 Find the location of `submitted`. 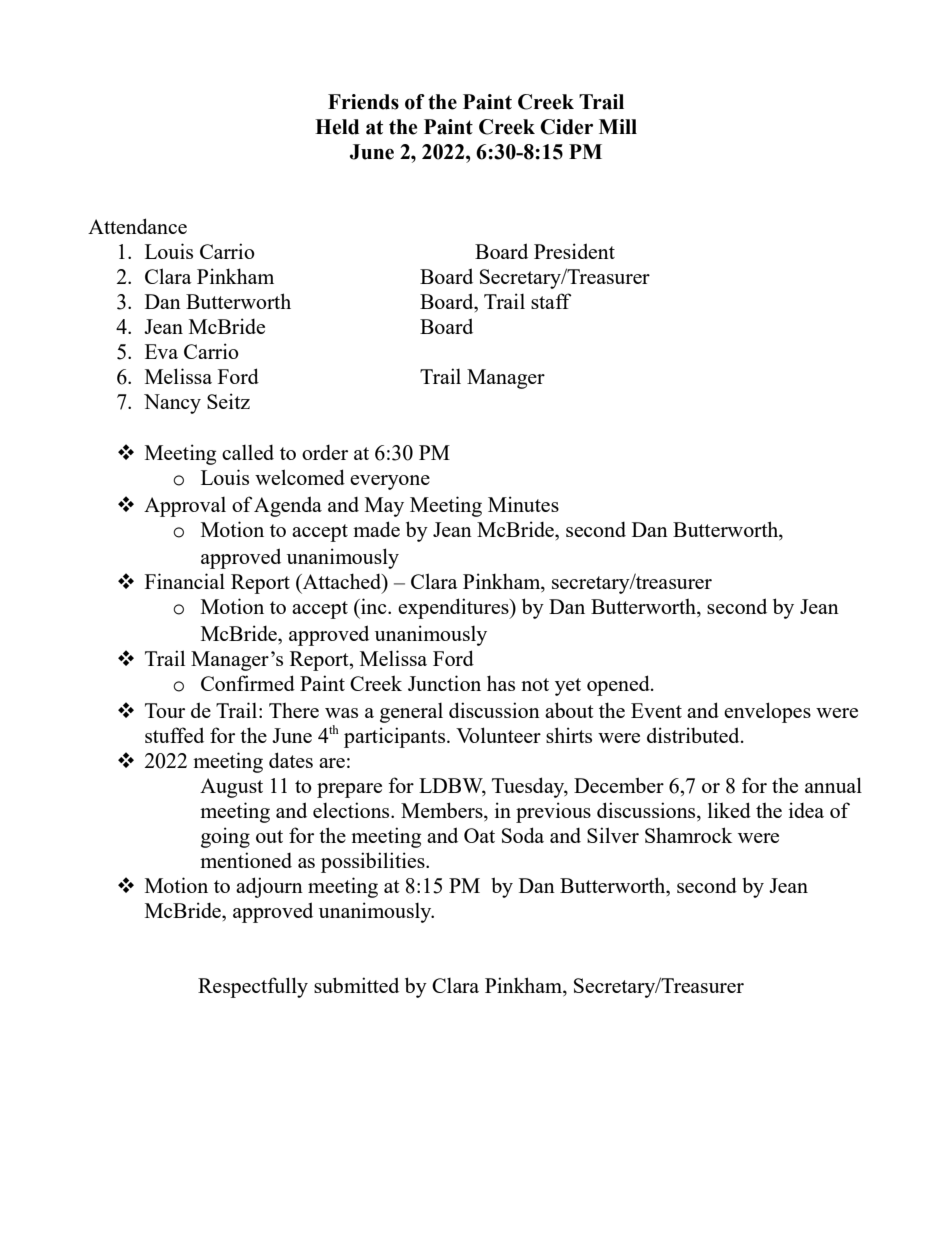

submitted is located at coordinates (356, 985).
